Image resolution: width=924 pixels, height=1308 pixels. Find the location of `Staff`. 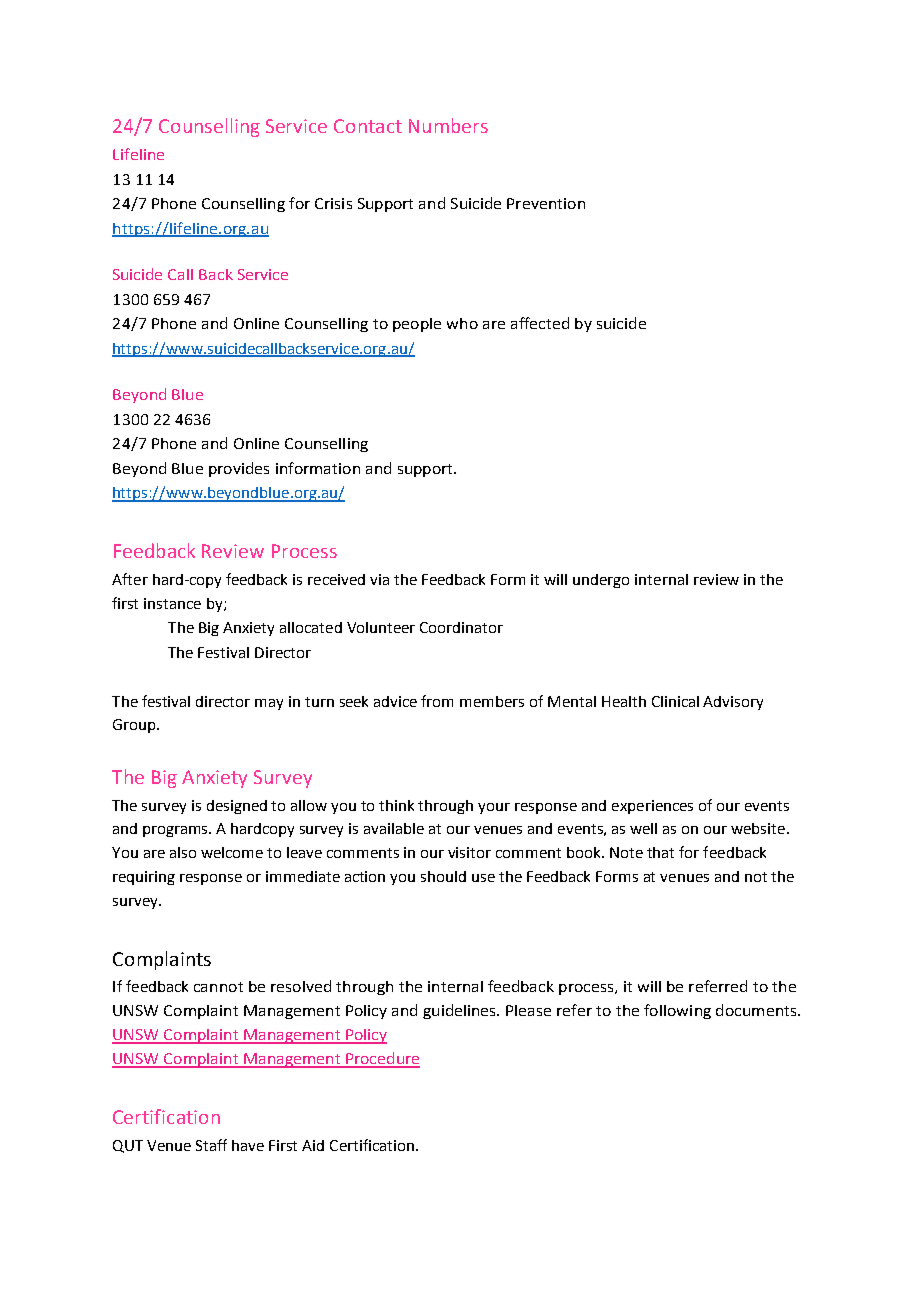

Staff is located at coordinates (211, 1145).
